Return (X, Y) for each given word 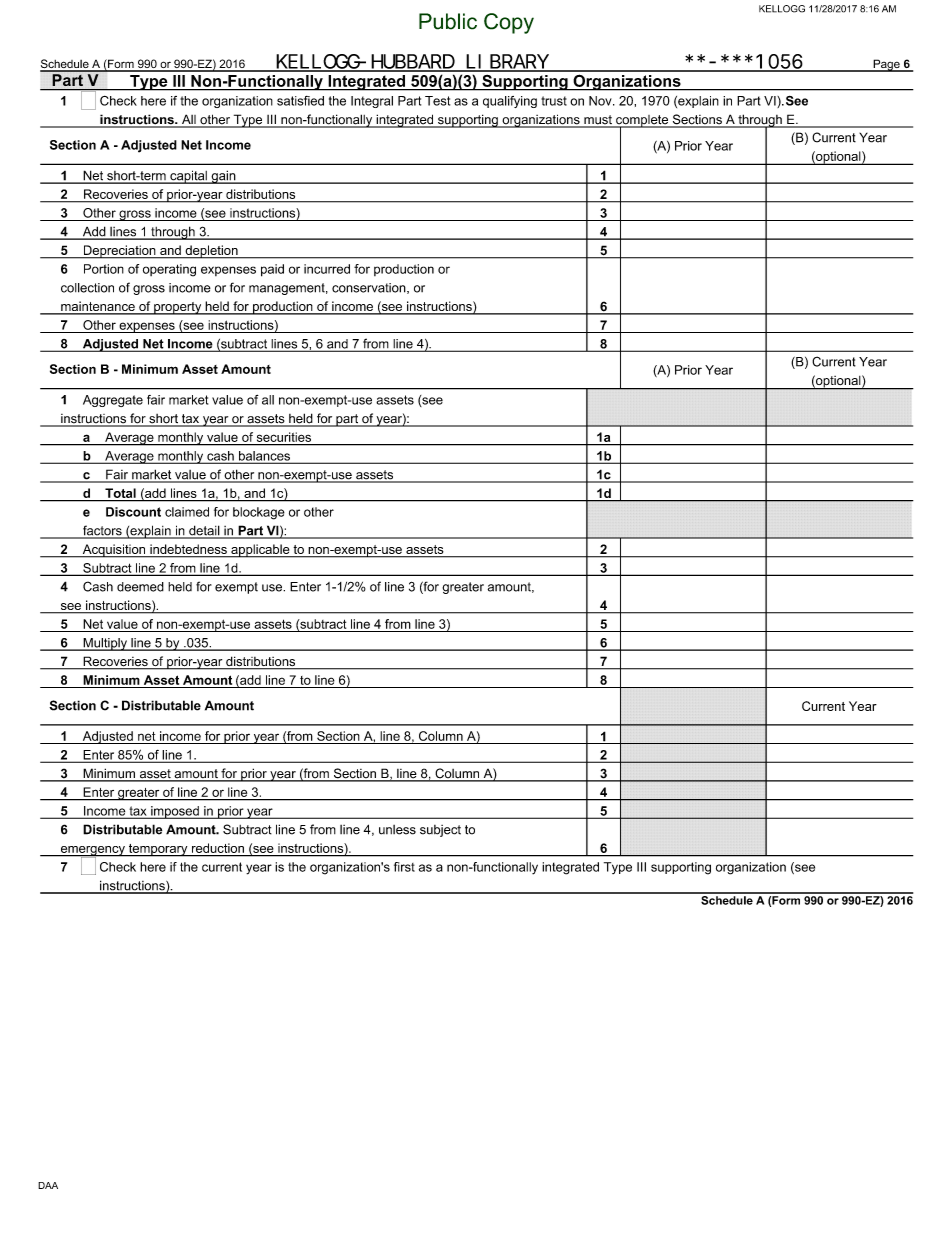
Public (448, 21)
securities (284, 437)
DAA (48, 1185)
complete (642, 122)
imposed (175, 812)
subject (440, 831)
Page (886, 65)
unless (397, 830)
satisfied (300, 101)
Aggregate (113, 401)
